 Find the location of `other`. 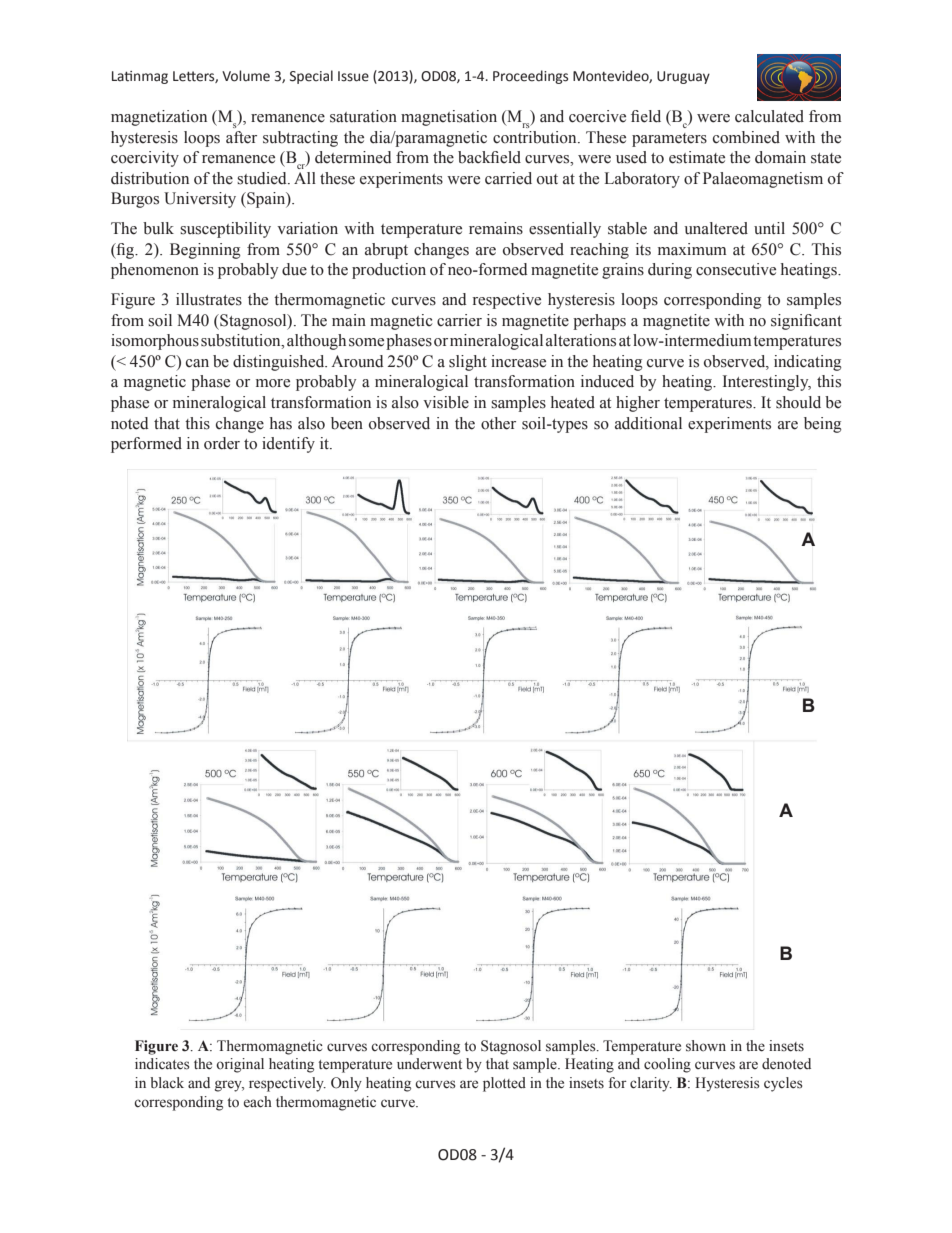

other is located at coordinates (498, 423).
